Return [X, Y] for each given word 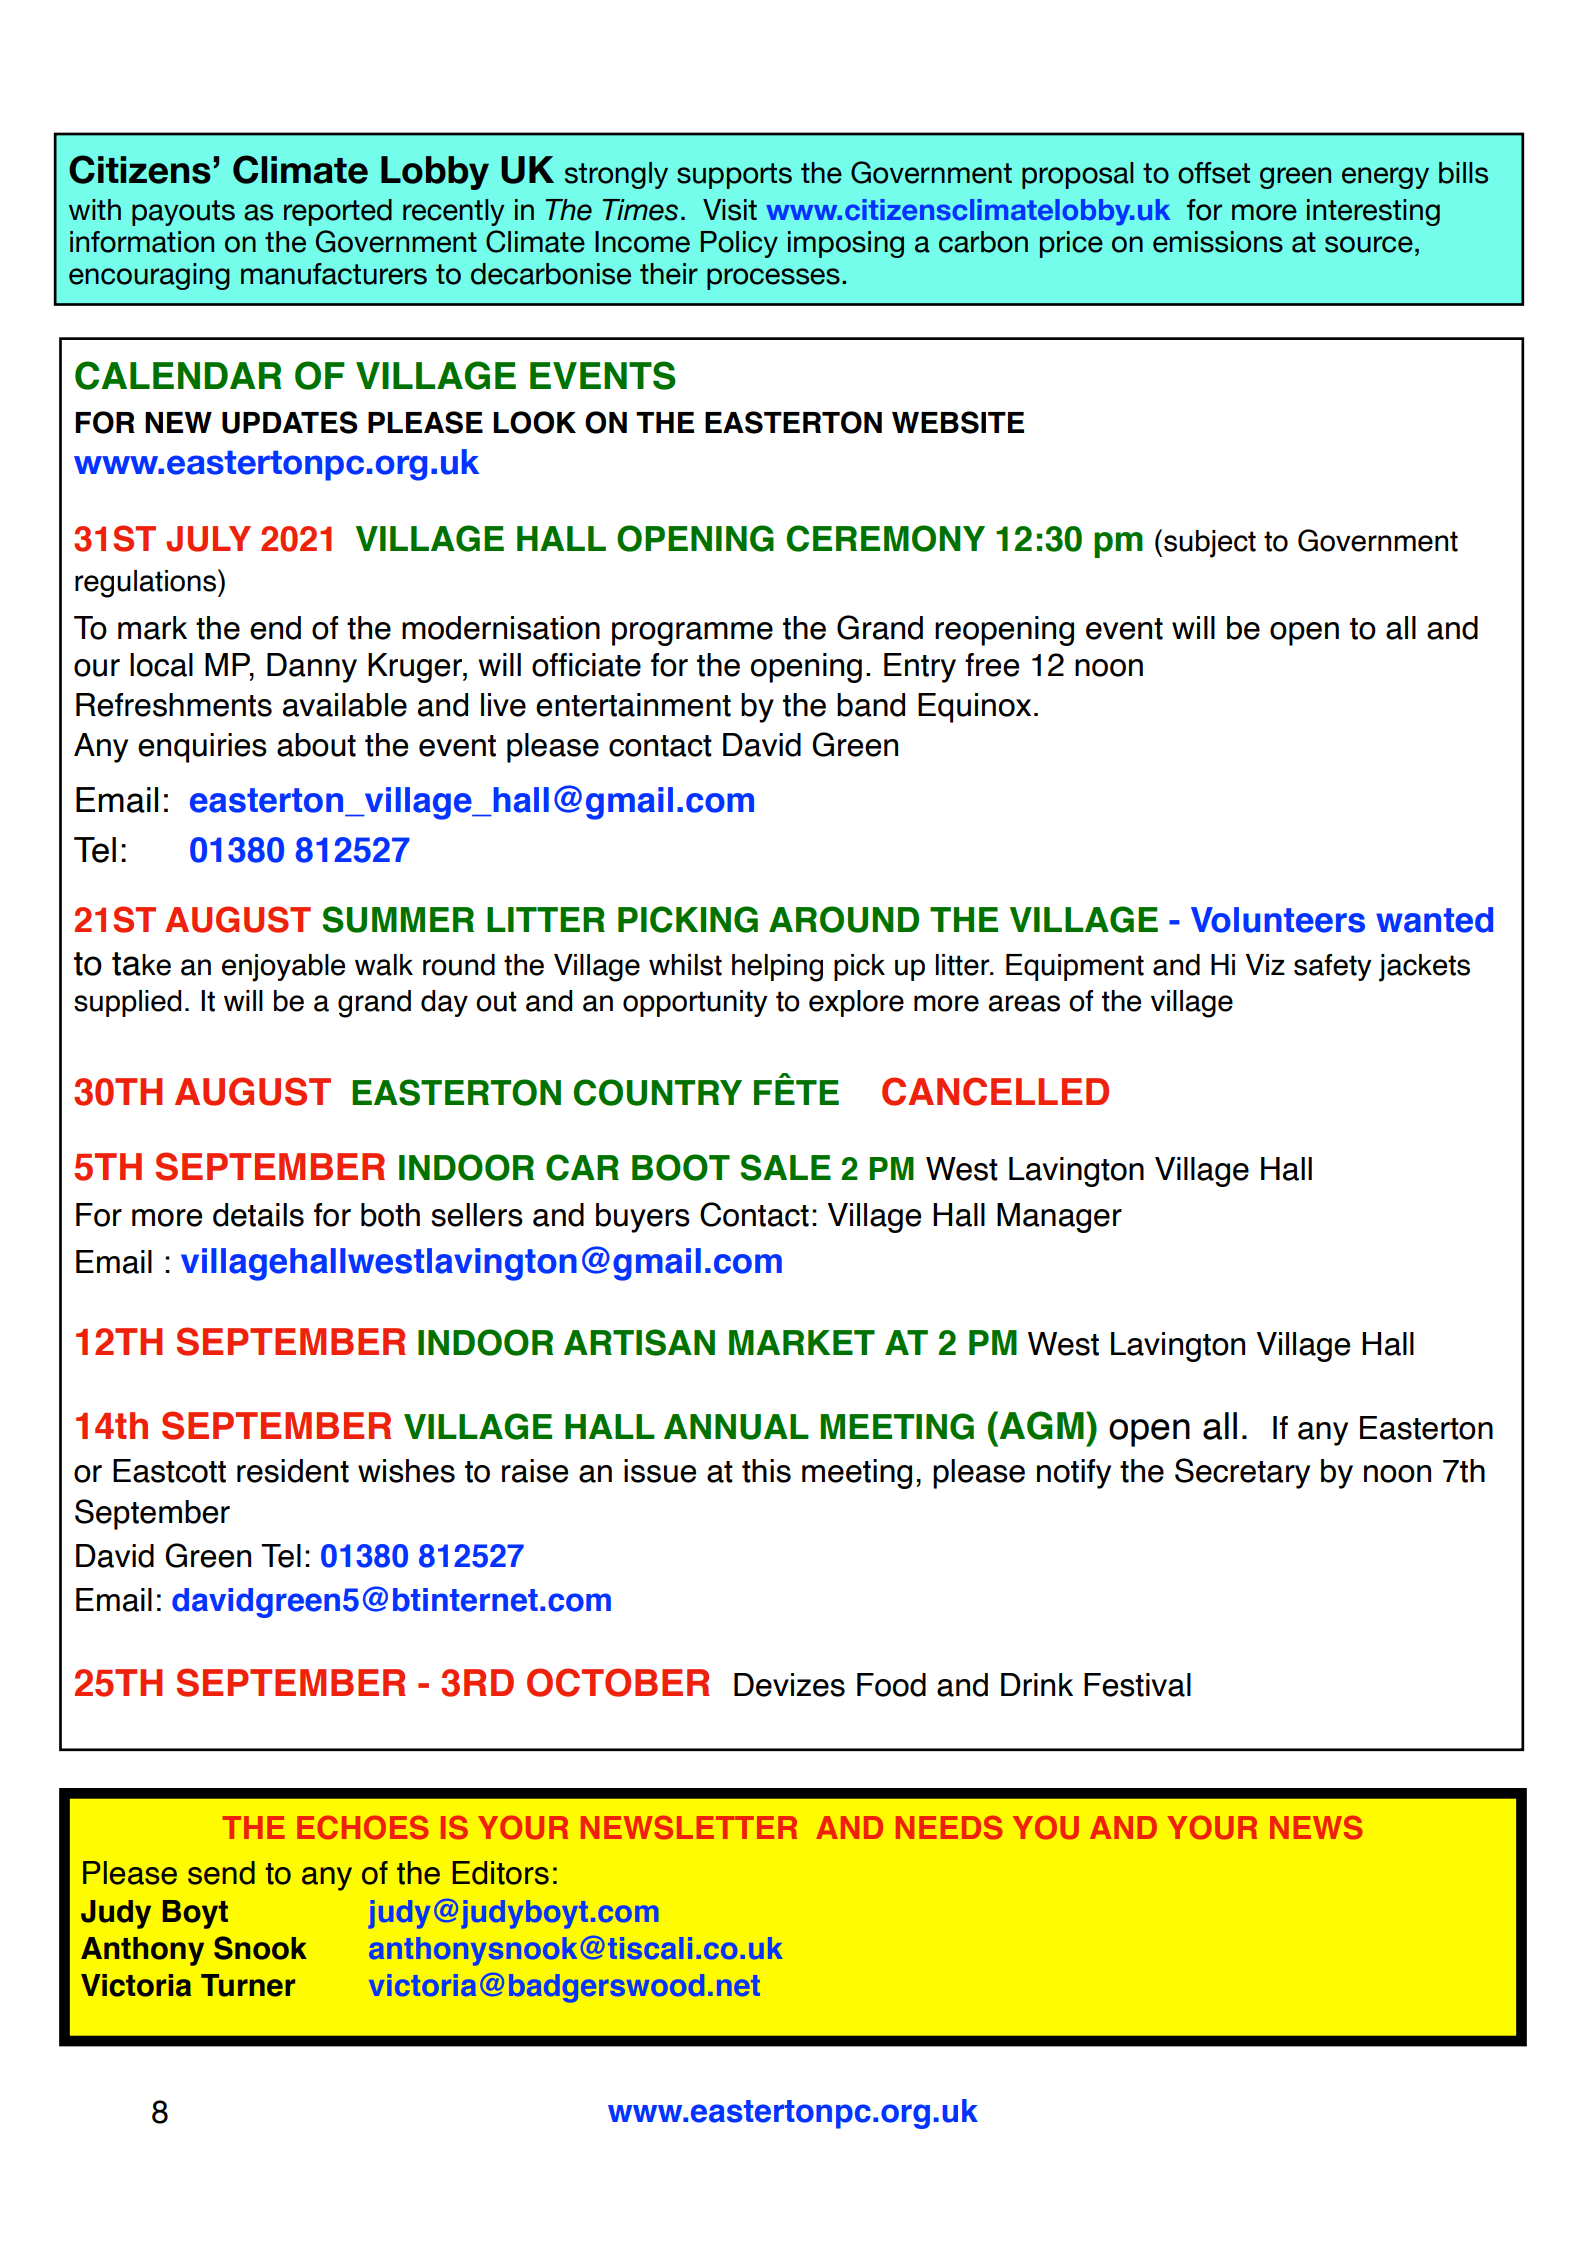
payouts [183, 213]
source [1369, 244]
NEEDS [949, 1827]
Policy [739, 244]
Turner [248, 1985]
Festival [1137, 1685]
